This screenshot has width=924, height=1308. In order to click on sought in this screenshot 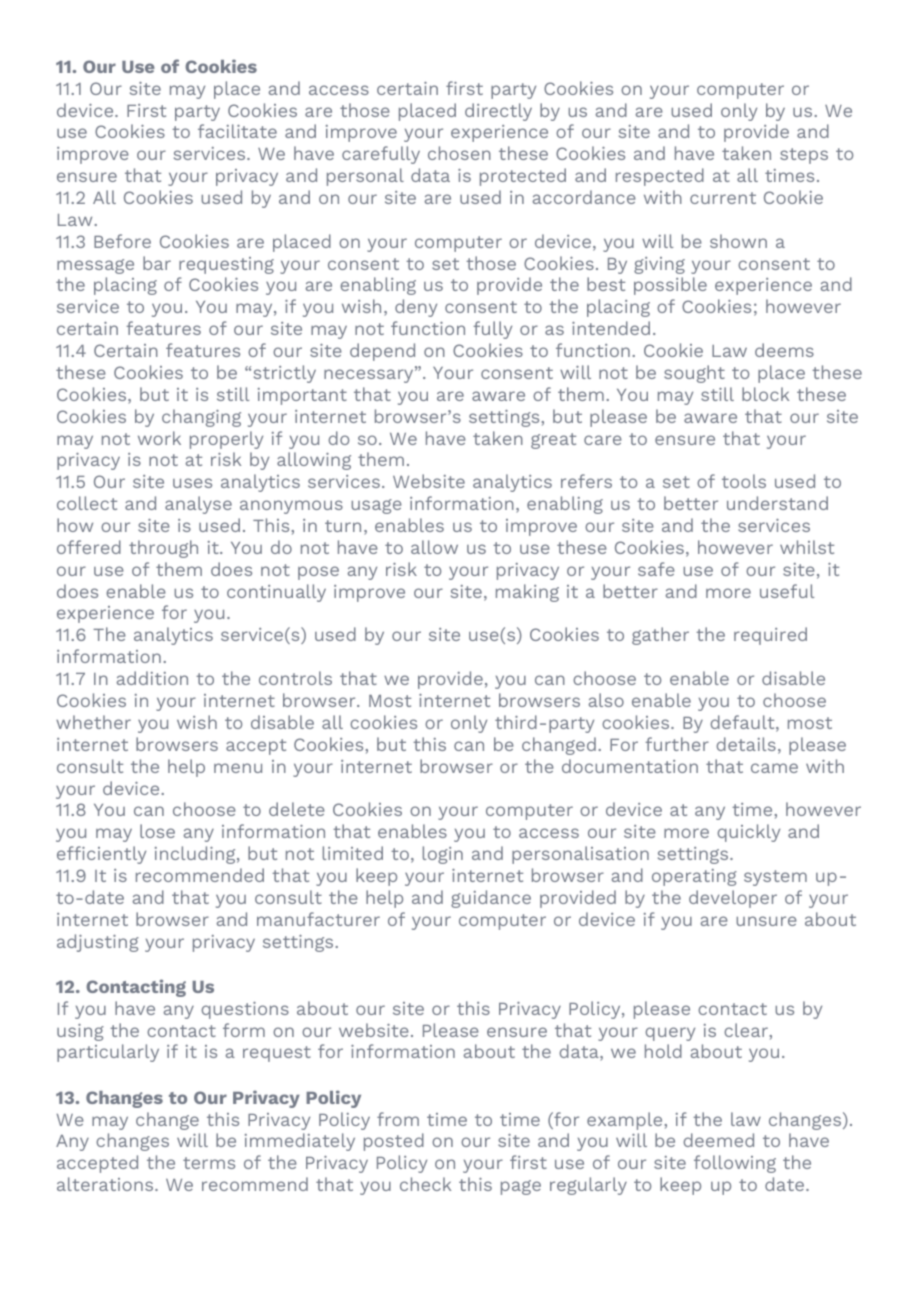, I will do `click(694, 374)`.
